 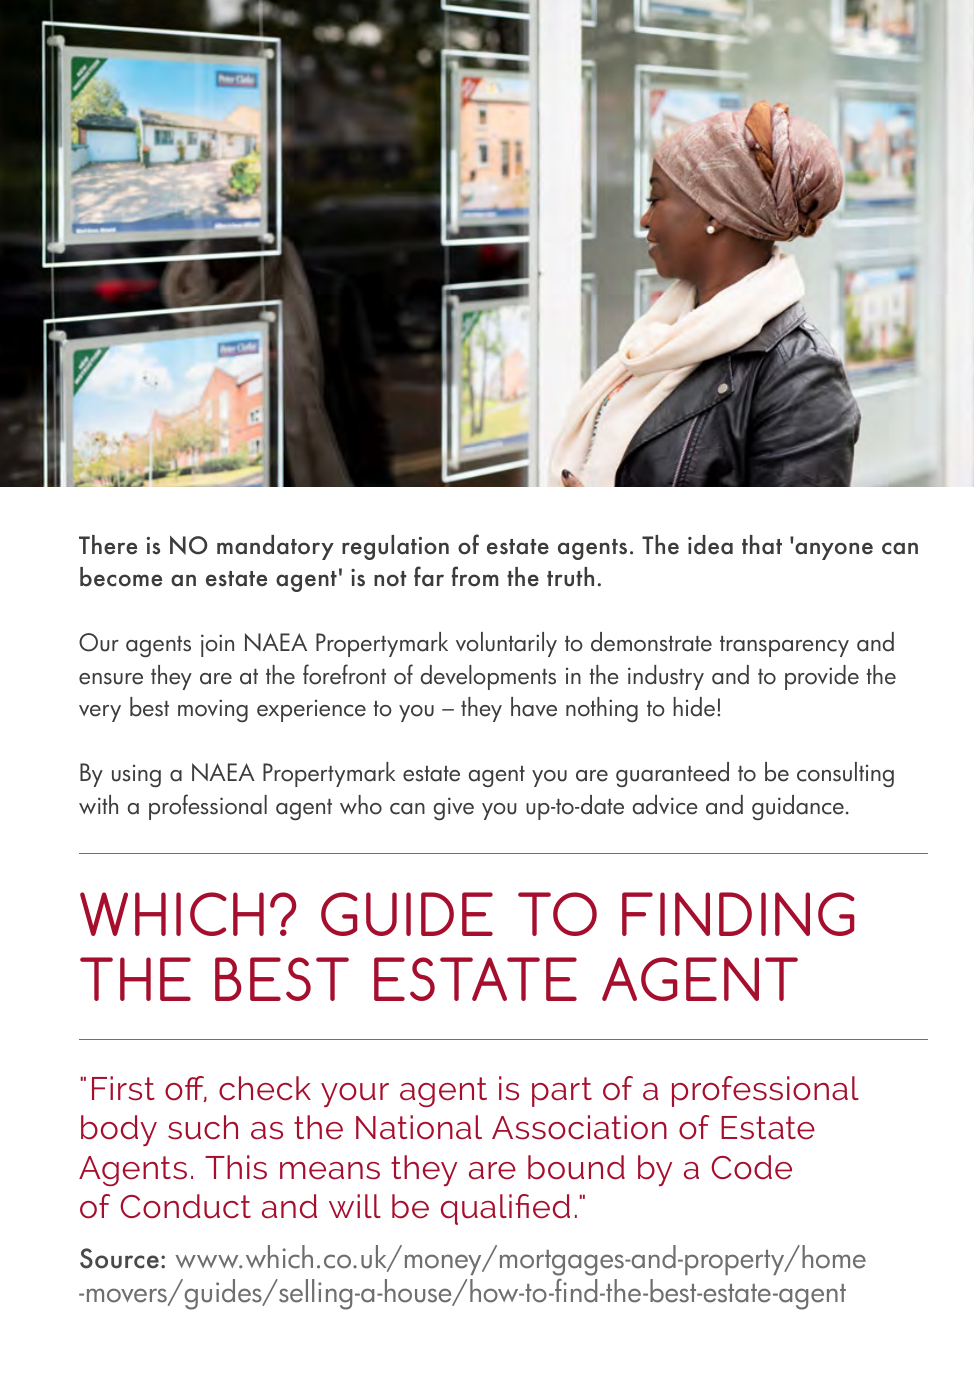 What do you see at coordinates (798, 807) in the document?
I see `guidance` at bounding box center [798, 807].
